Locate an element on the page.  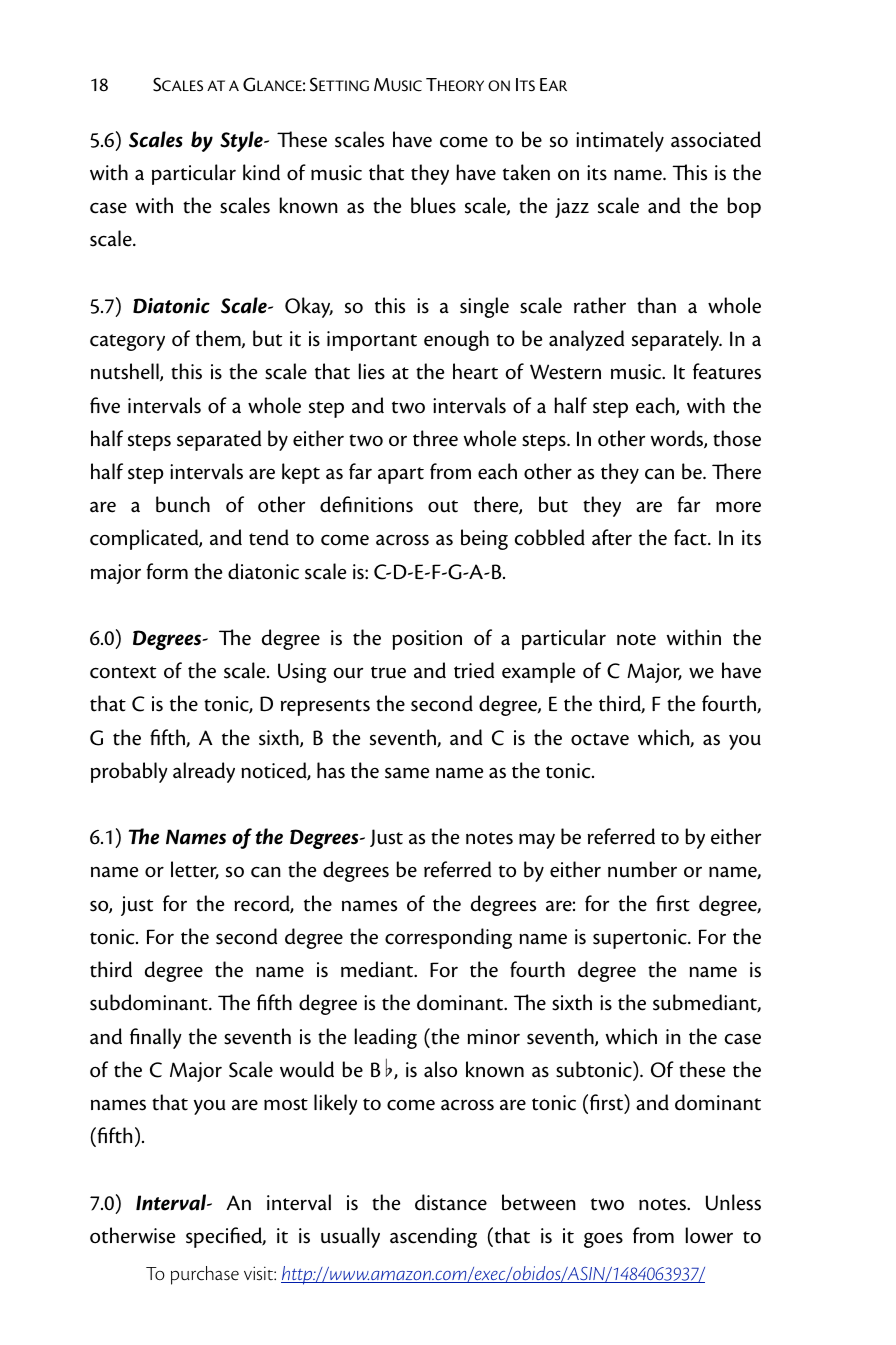
intimately is located at coordinates (620, 141).
